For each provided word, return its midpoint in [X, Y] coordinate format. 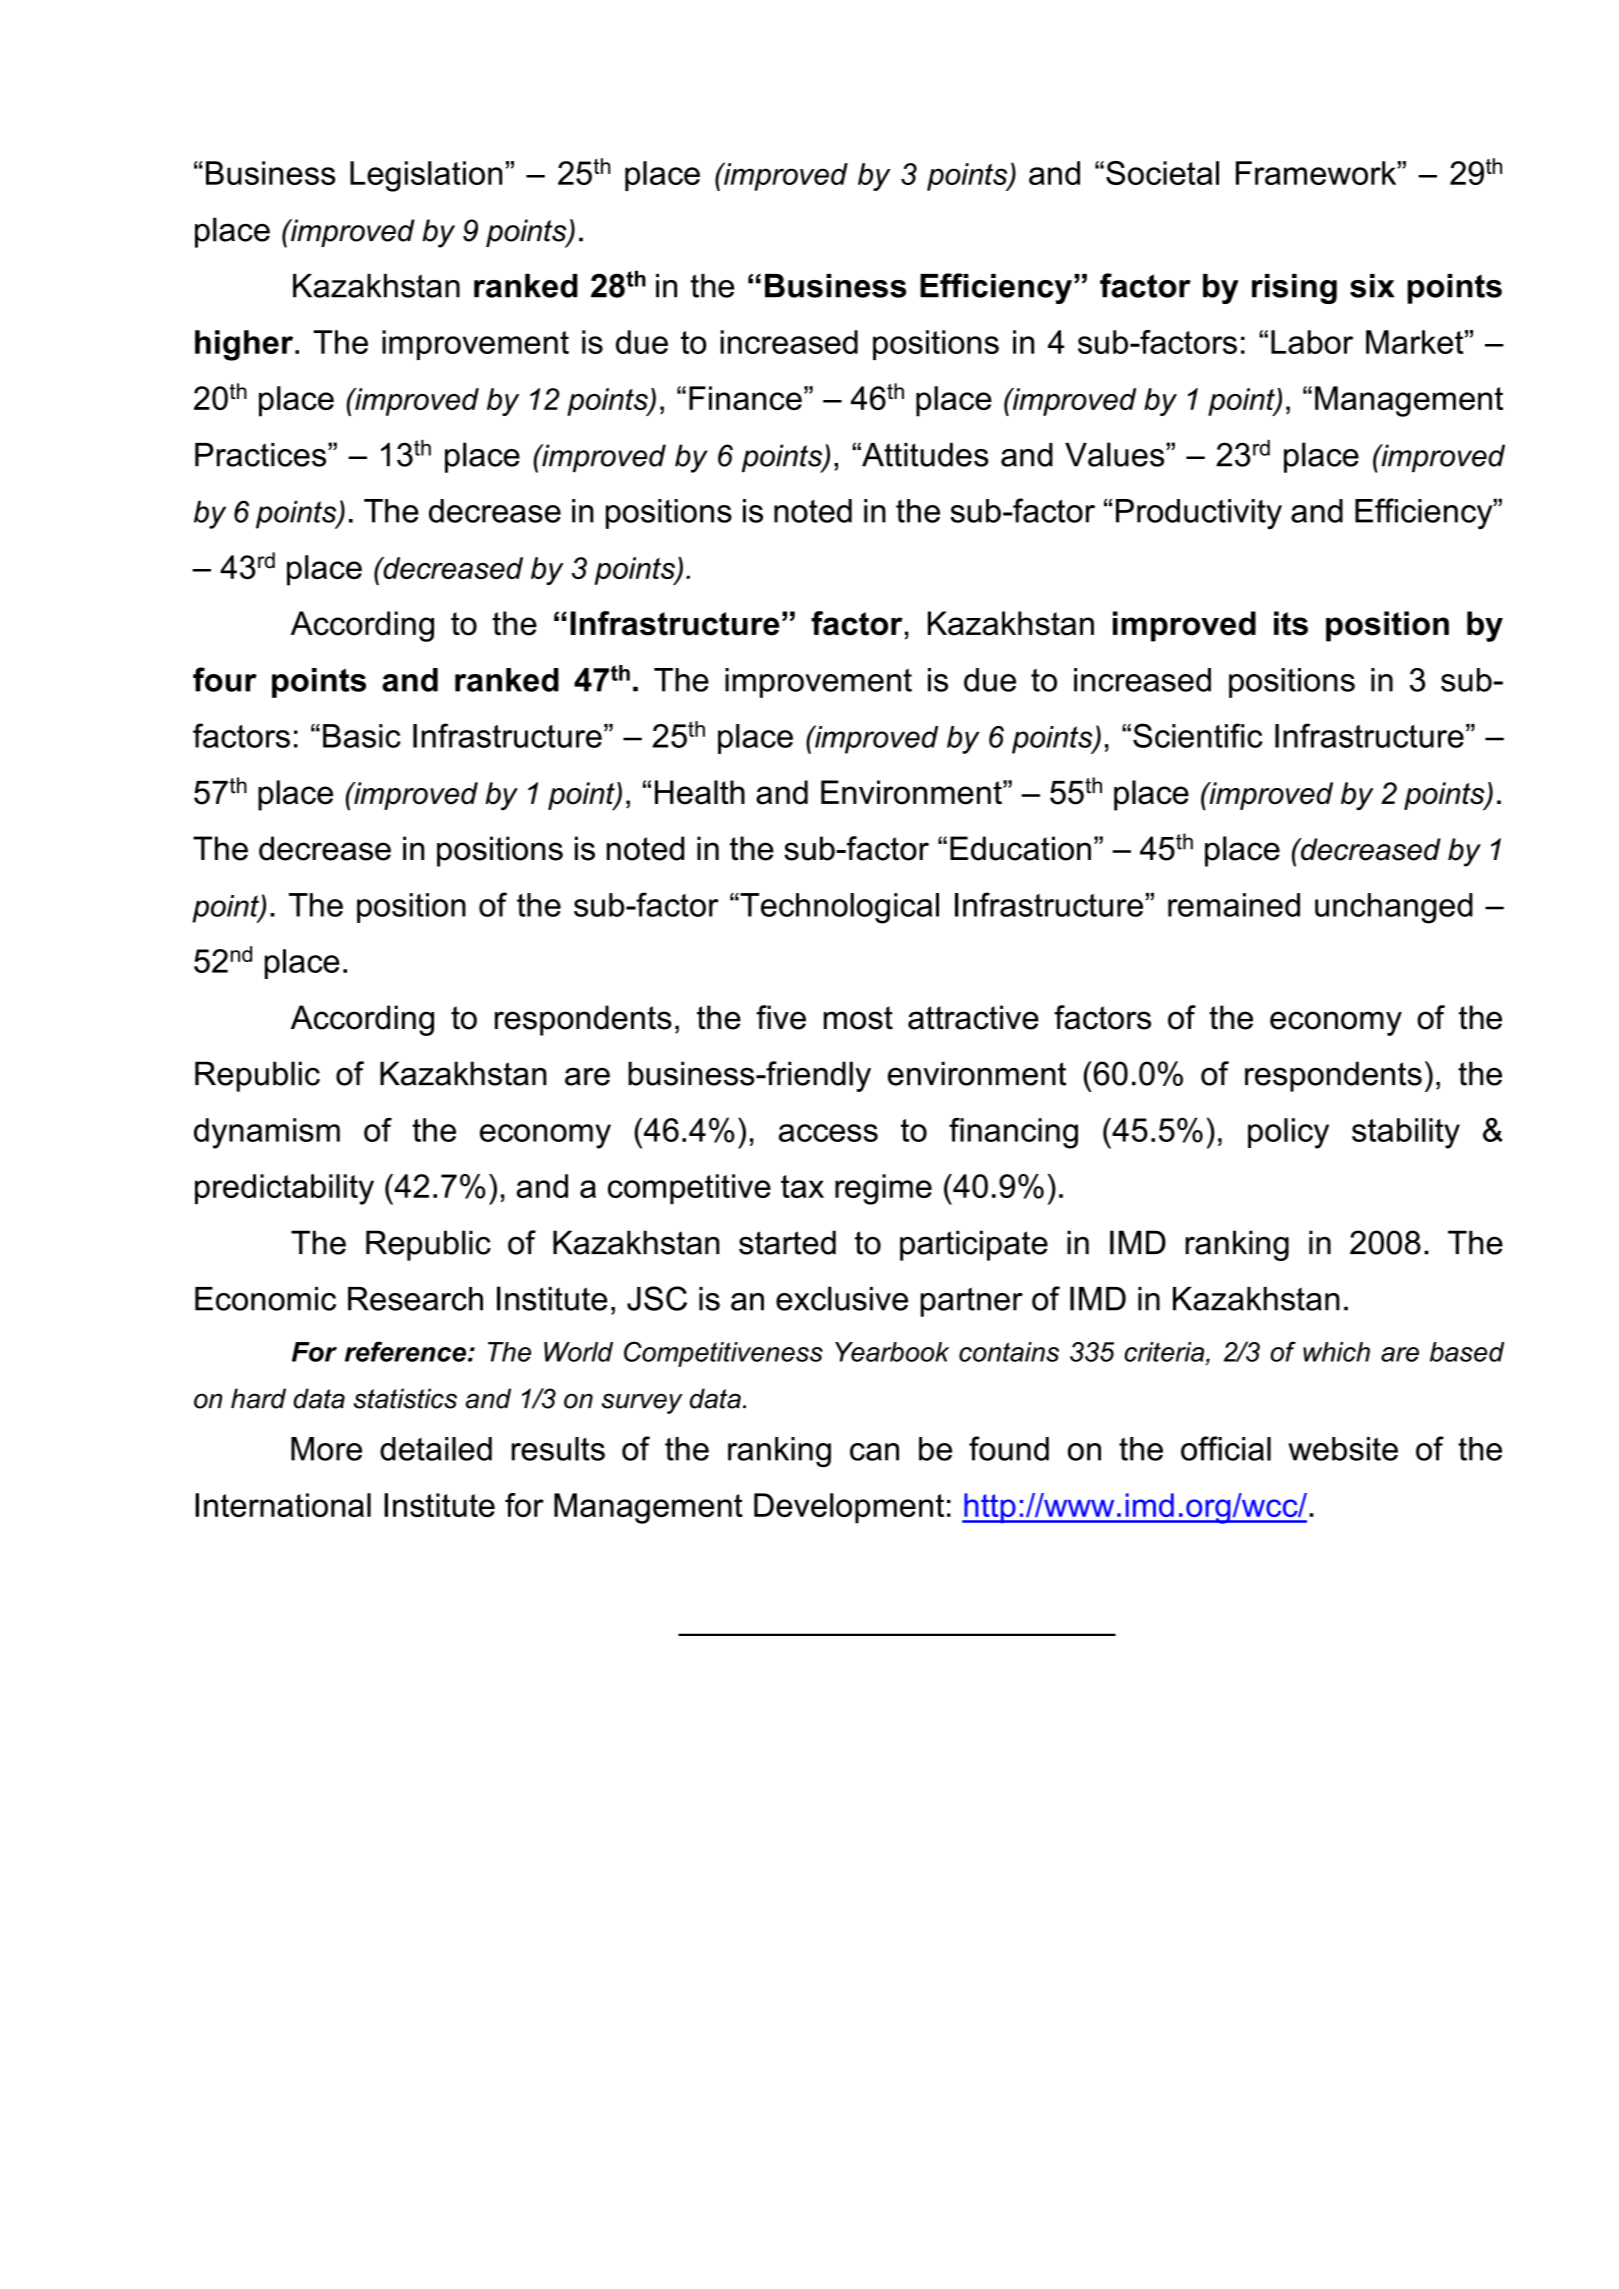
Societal [1162, 173]
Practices [262, 455]
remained [1234, 905]
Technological [838, 908]
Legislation [426, 176]
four [225, 679]
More [326, 1449]
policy [1288, 1133]
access [828, 1133]
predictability [284, 1189]
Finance [745, 398]
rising [1294, 289]
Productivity [1199, 514]
